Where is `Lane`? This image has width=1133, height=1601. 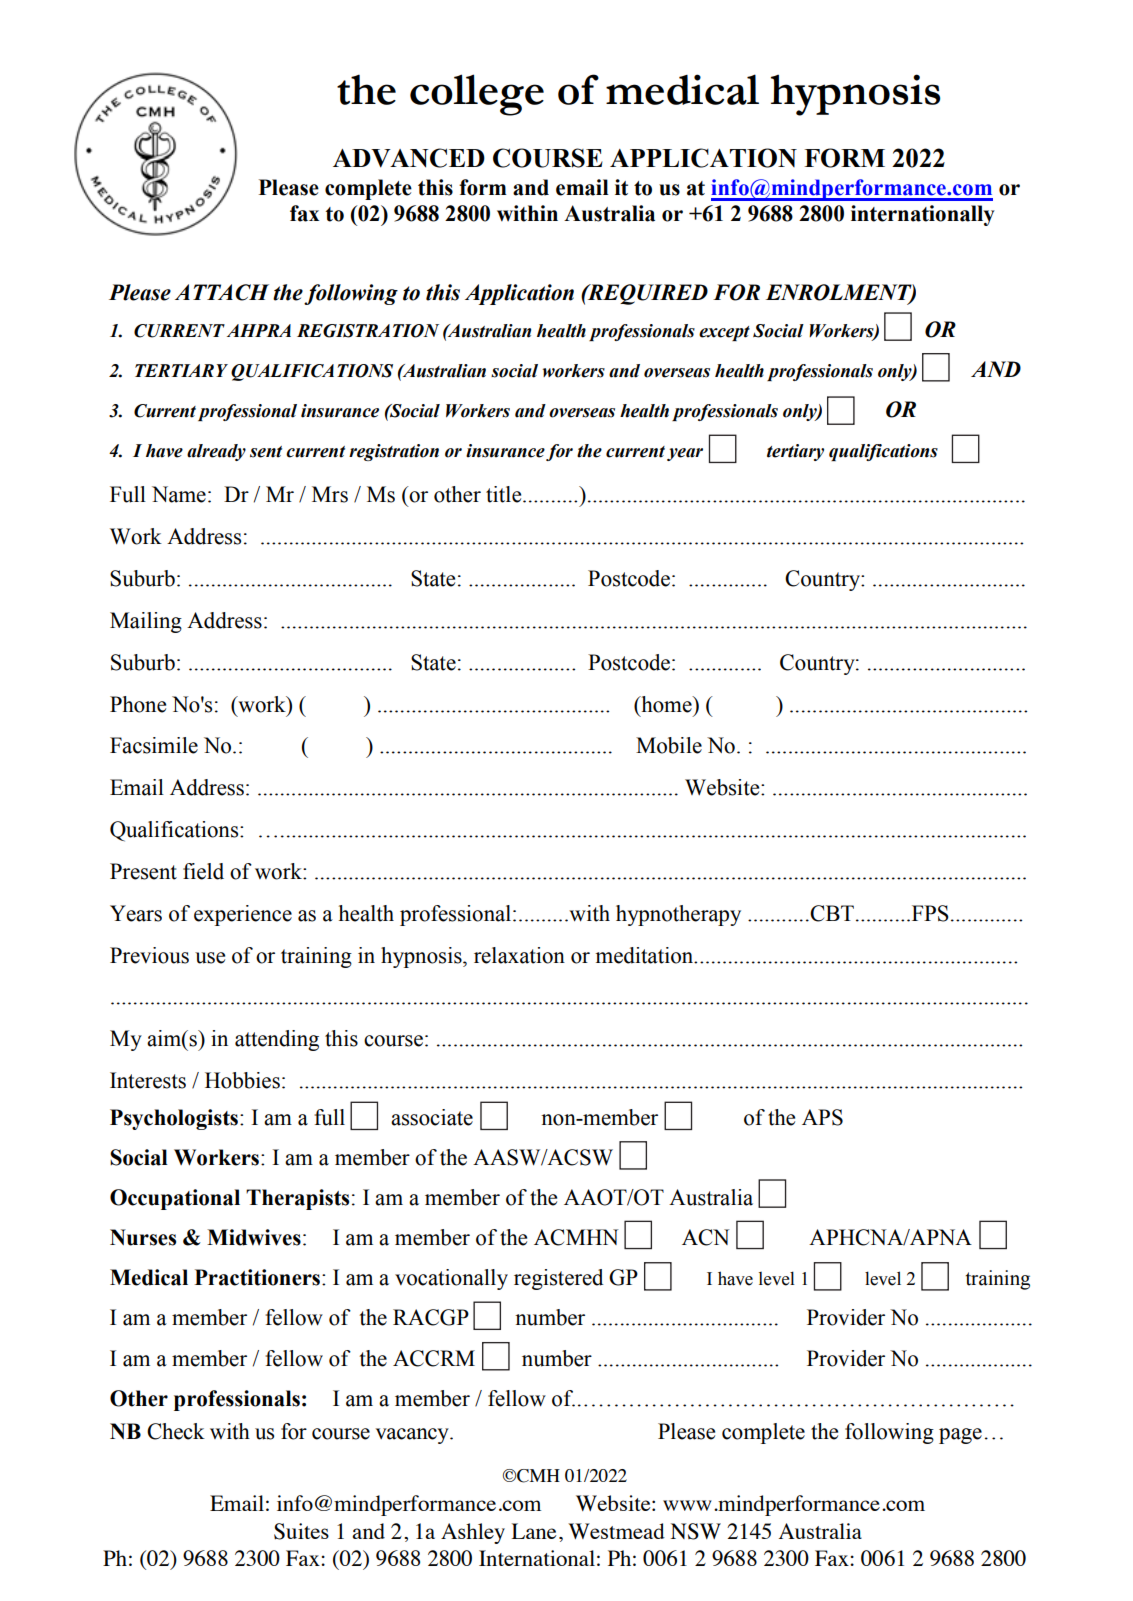 Lane is located at coordinates (534, 1531).
